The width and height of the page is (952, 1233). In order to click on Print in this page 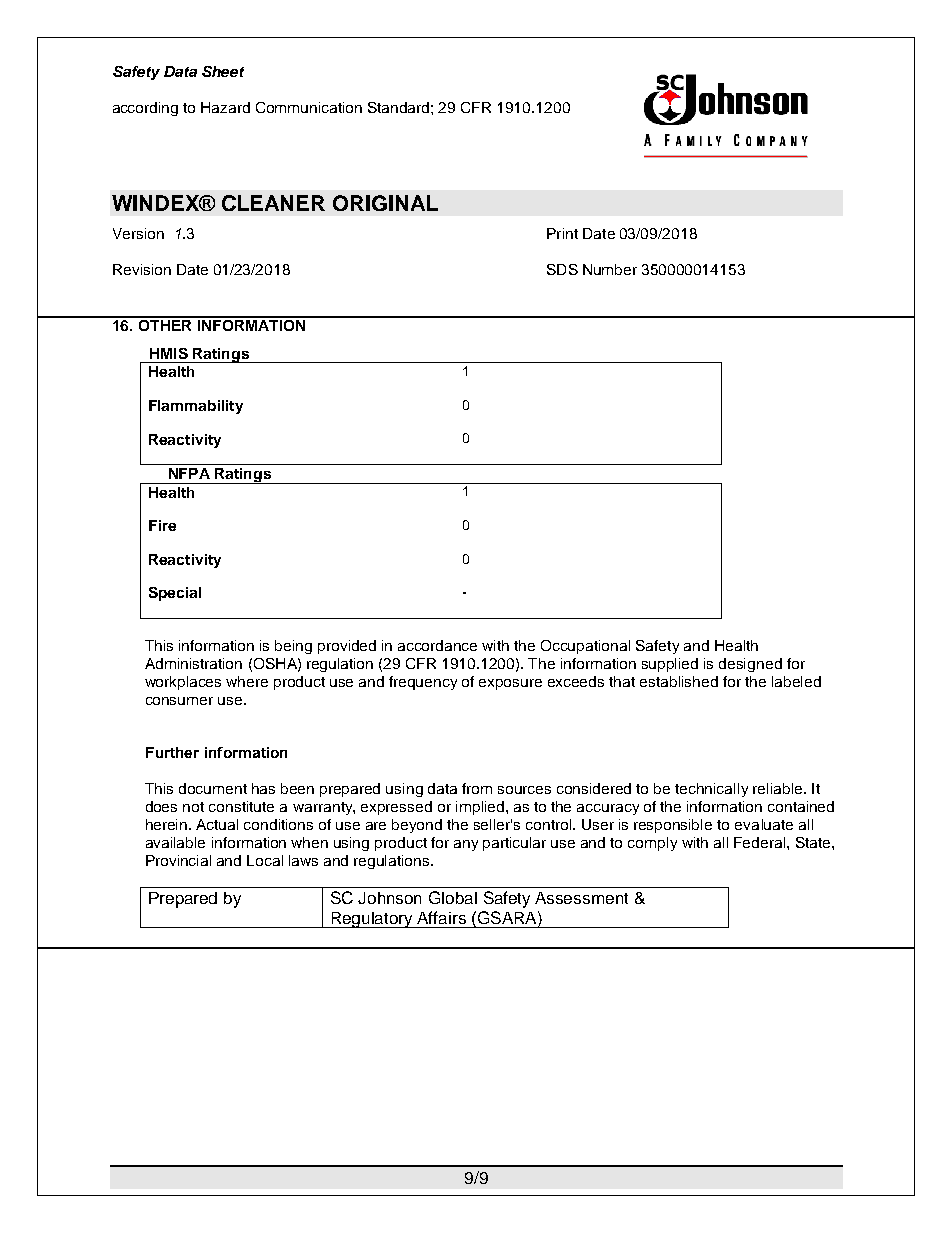, I will do `click(562, 233)`.
